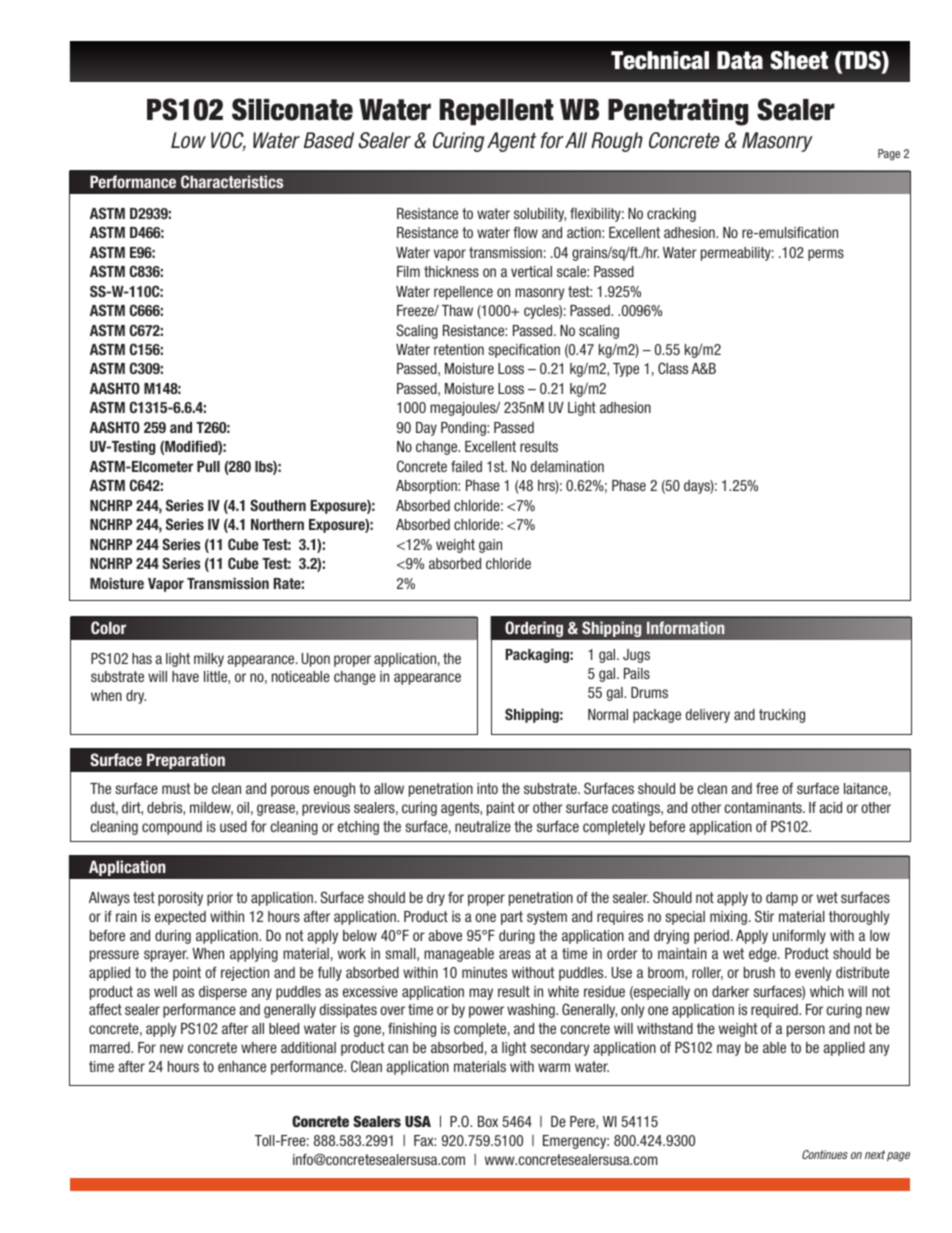 This screenshot has width=952, height=1233. Describe the element at coordinates (764, 807) in the screenshot. I see `contaminants` at that location.
